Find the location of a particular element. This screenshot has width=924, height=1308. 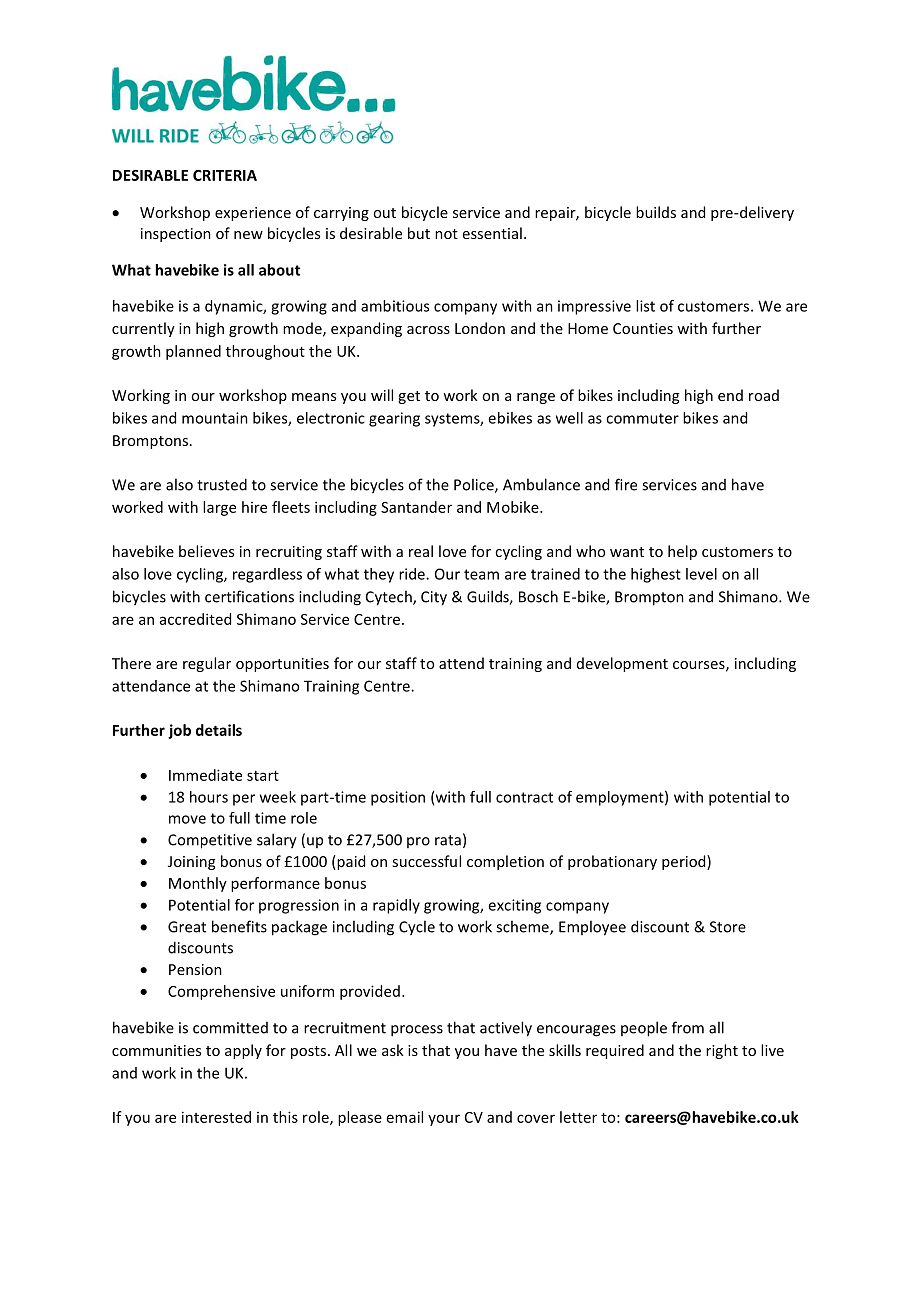

regular is located at coordinates (207, 664).
